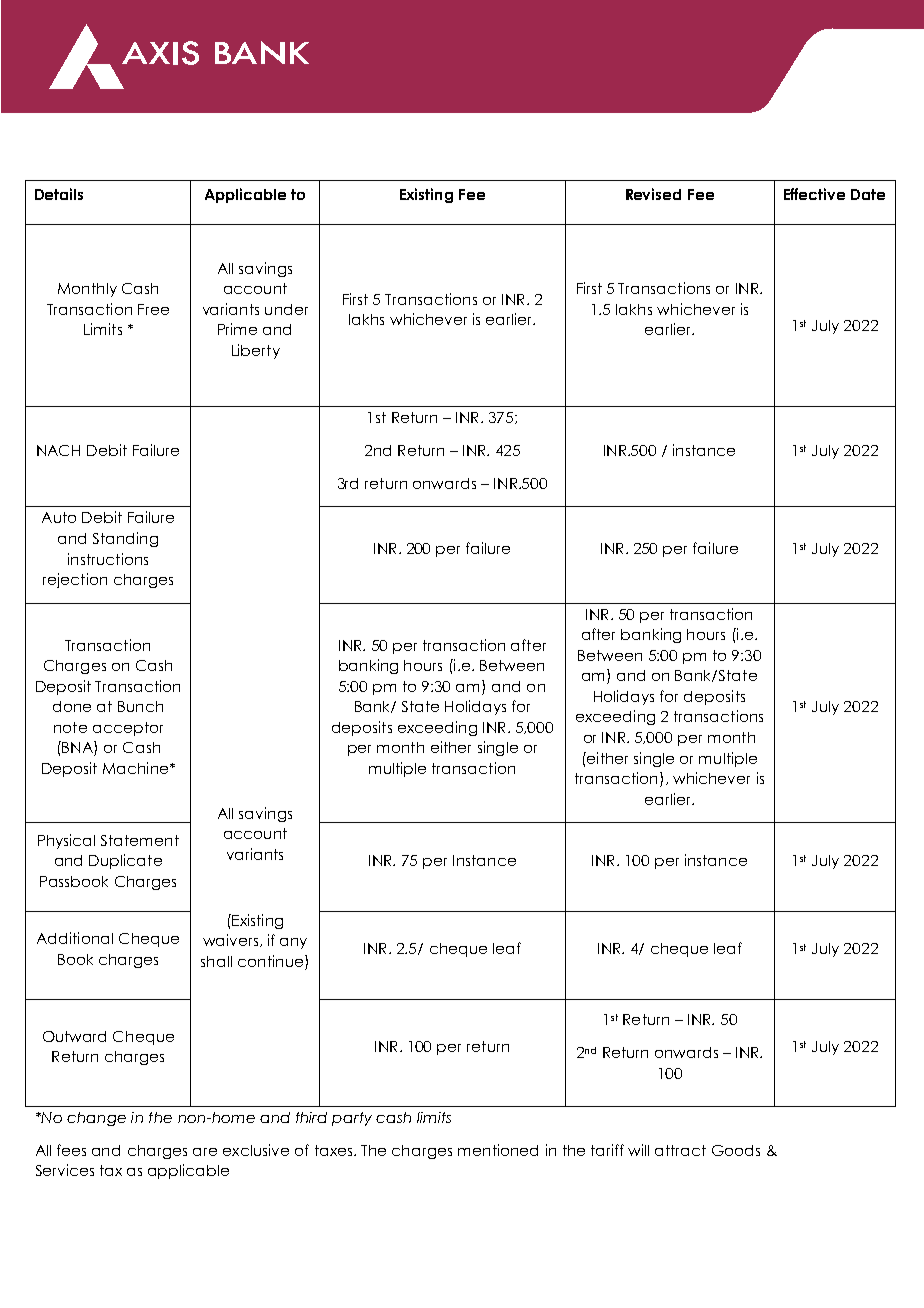 Image resolution: width=924 pixels, height=1308 pixels. What do you see at coordinates (293, 943) in the page?
I see `any` at bounding box center [293, 943].
